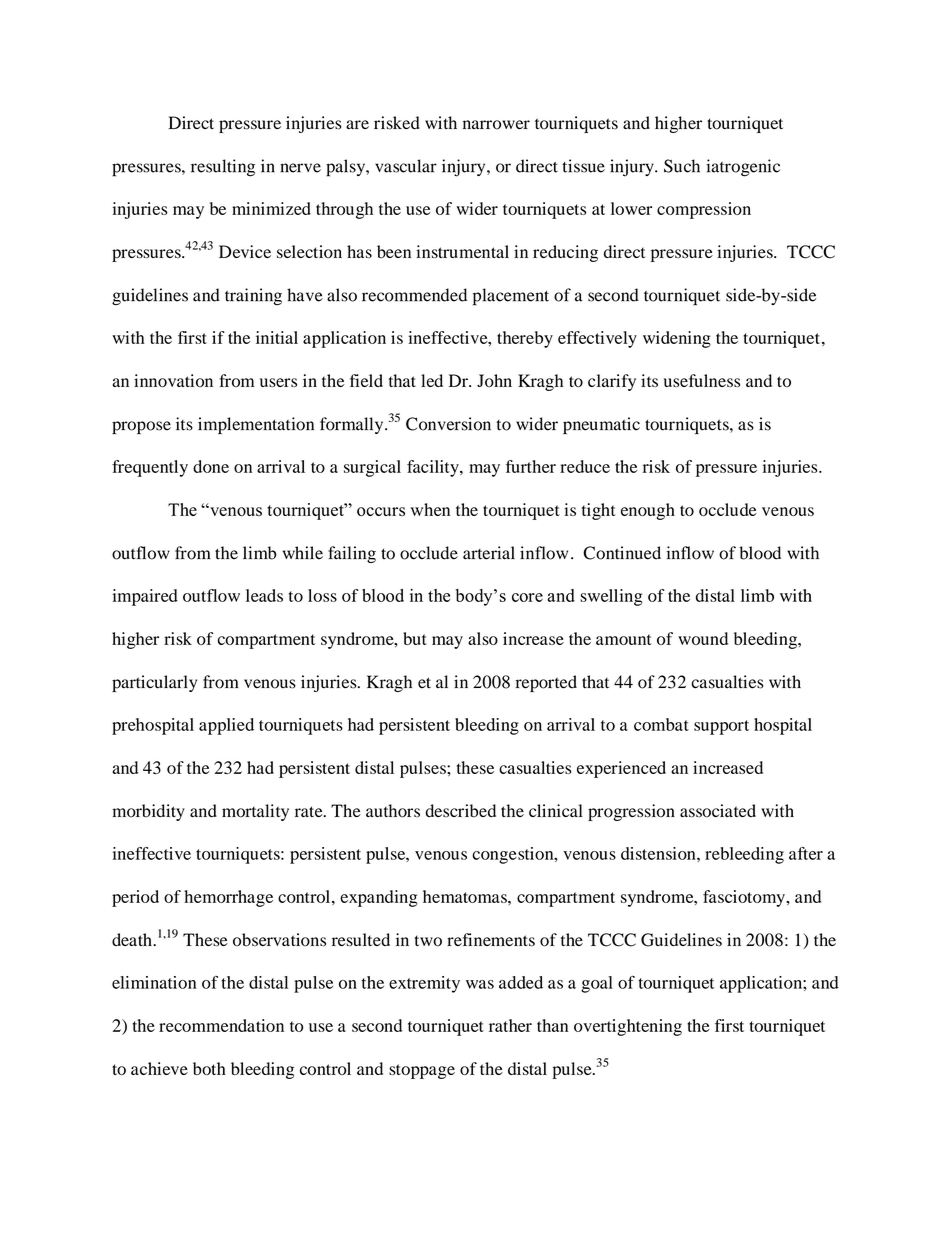 Image resolution: width=952 pixels, height=1233 pixels. What do you see at coordinates (223, 168) in the document?
I see `resulting` at bounding box center [223, 168].
